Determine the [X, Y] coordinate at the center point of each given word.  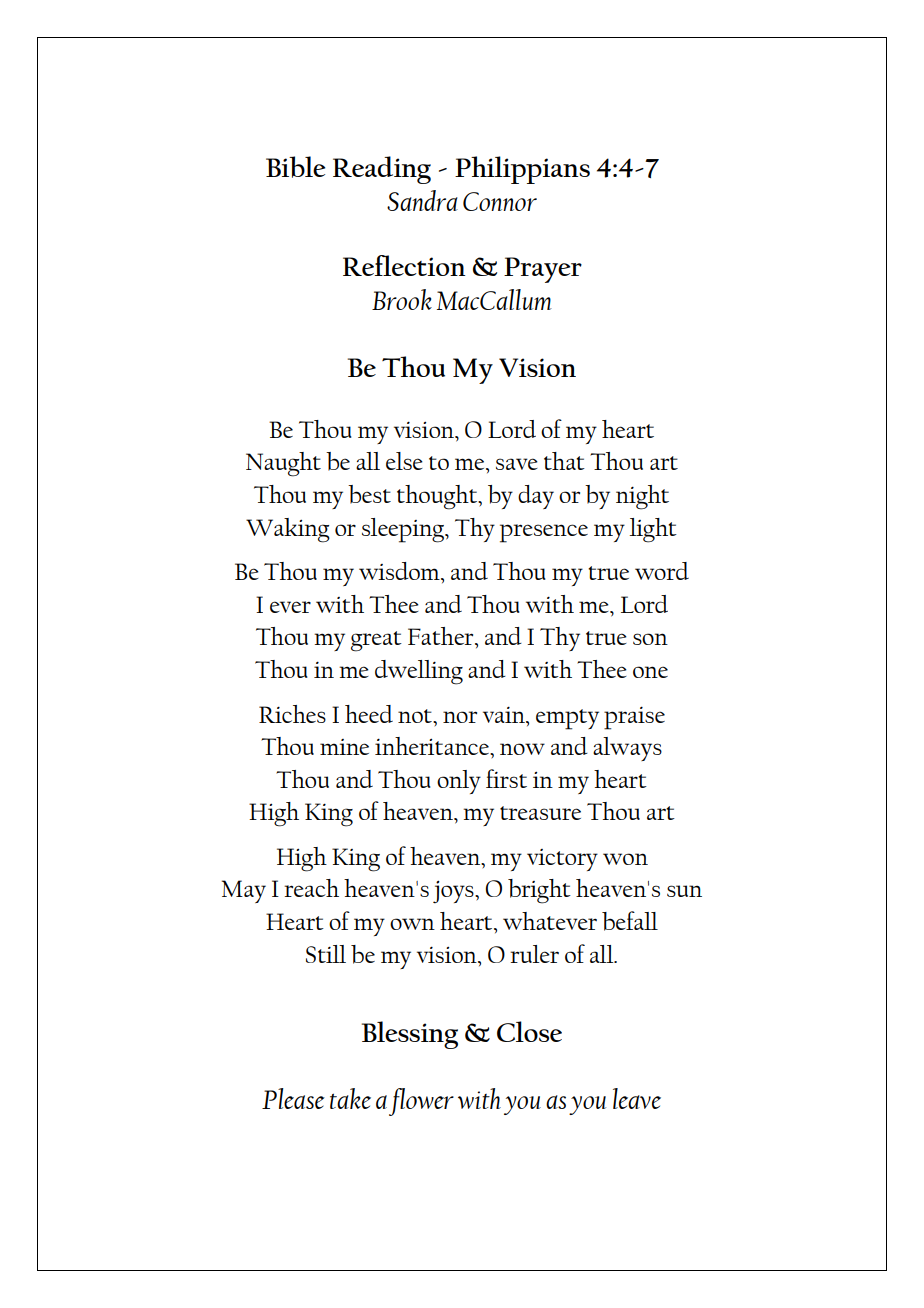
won [625, 859]
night [642, 497]
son [650, 639]
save [517, 464]
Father [442, 636]
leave [637, 1098]
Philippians [522, 170]
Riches [292, 714]
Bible [295, 167]
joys [454, 892]
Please [293, 1098]
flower [421, 1102]
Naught [283, 464]
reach [311, 888]
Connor [500, 201]
